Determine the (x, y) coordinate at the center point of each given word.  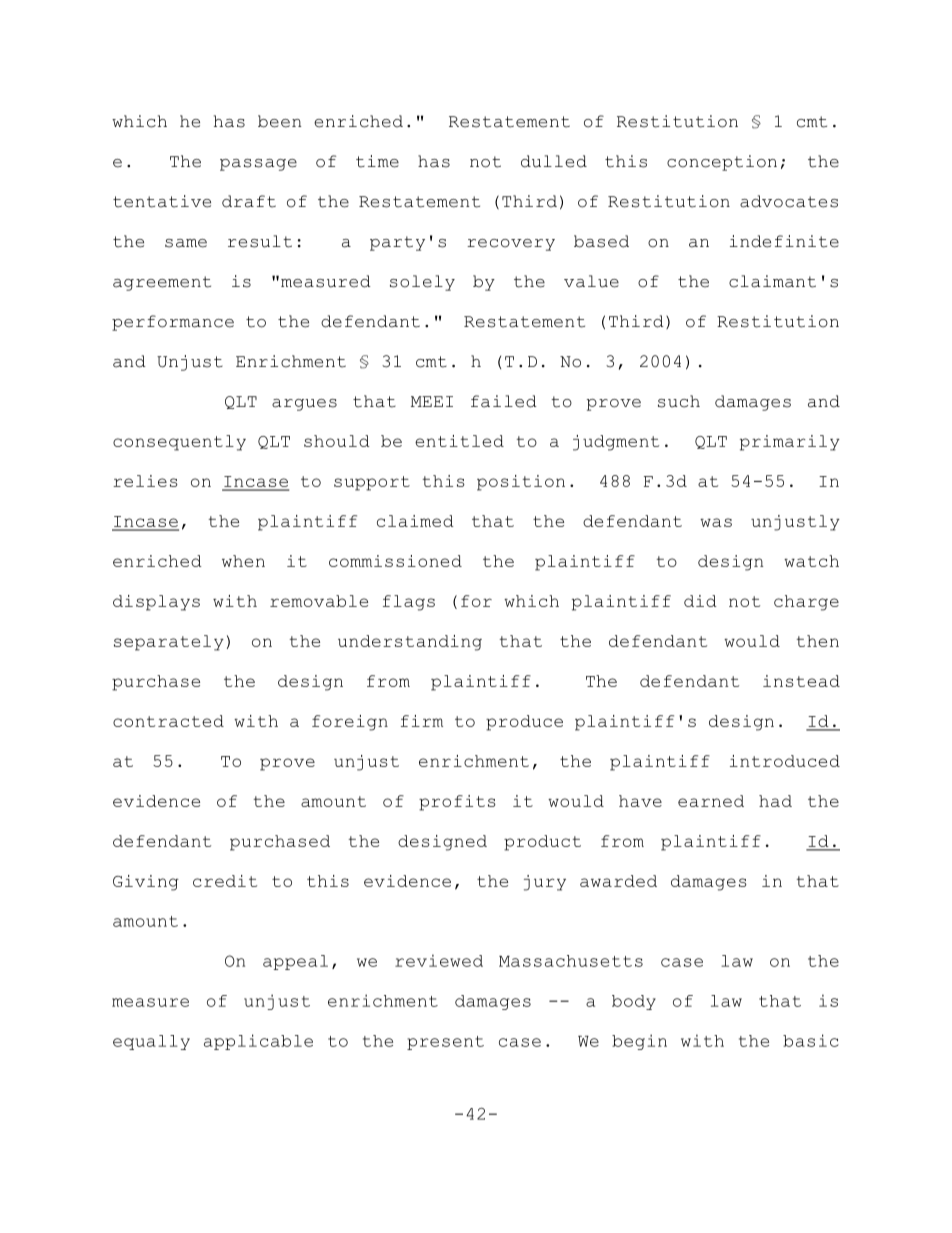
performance (173, 323)
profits (457, 803)
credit (225, 881)
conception (722, 163)
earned (711, 801)
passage (258, 165)
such (679, 401)
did (700, 601)
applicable (258, 1042)
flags (409, 603)
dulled (554, 161)
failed (504, 401)
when (243, 561)
